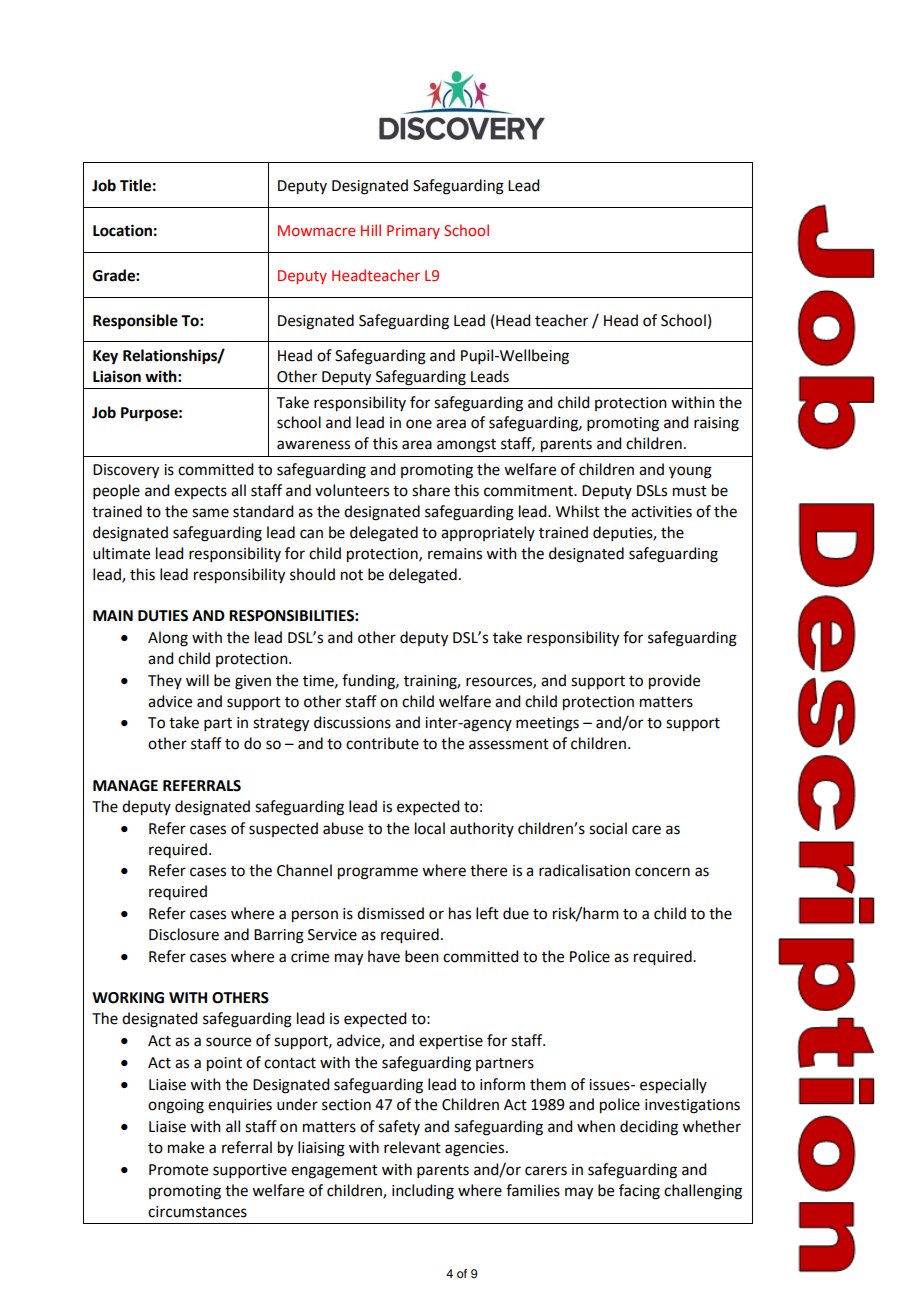  Describe the element at coordinates (165, 681) in the image. I see `They` at that location.
